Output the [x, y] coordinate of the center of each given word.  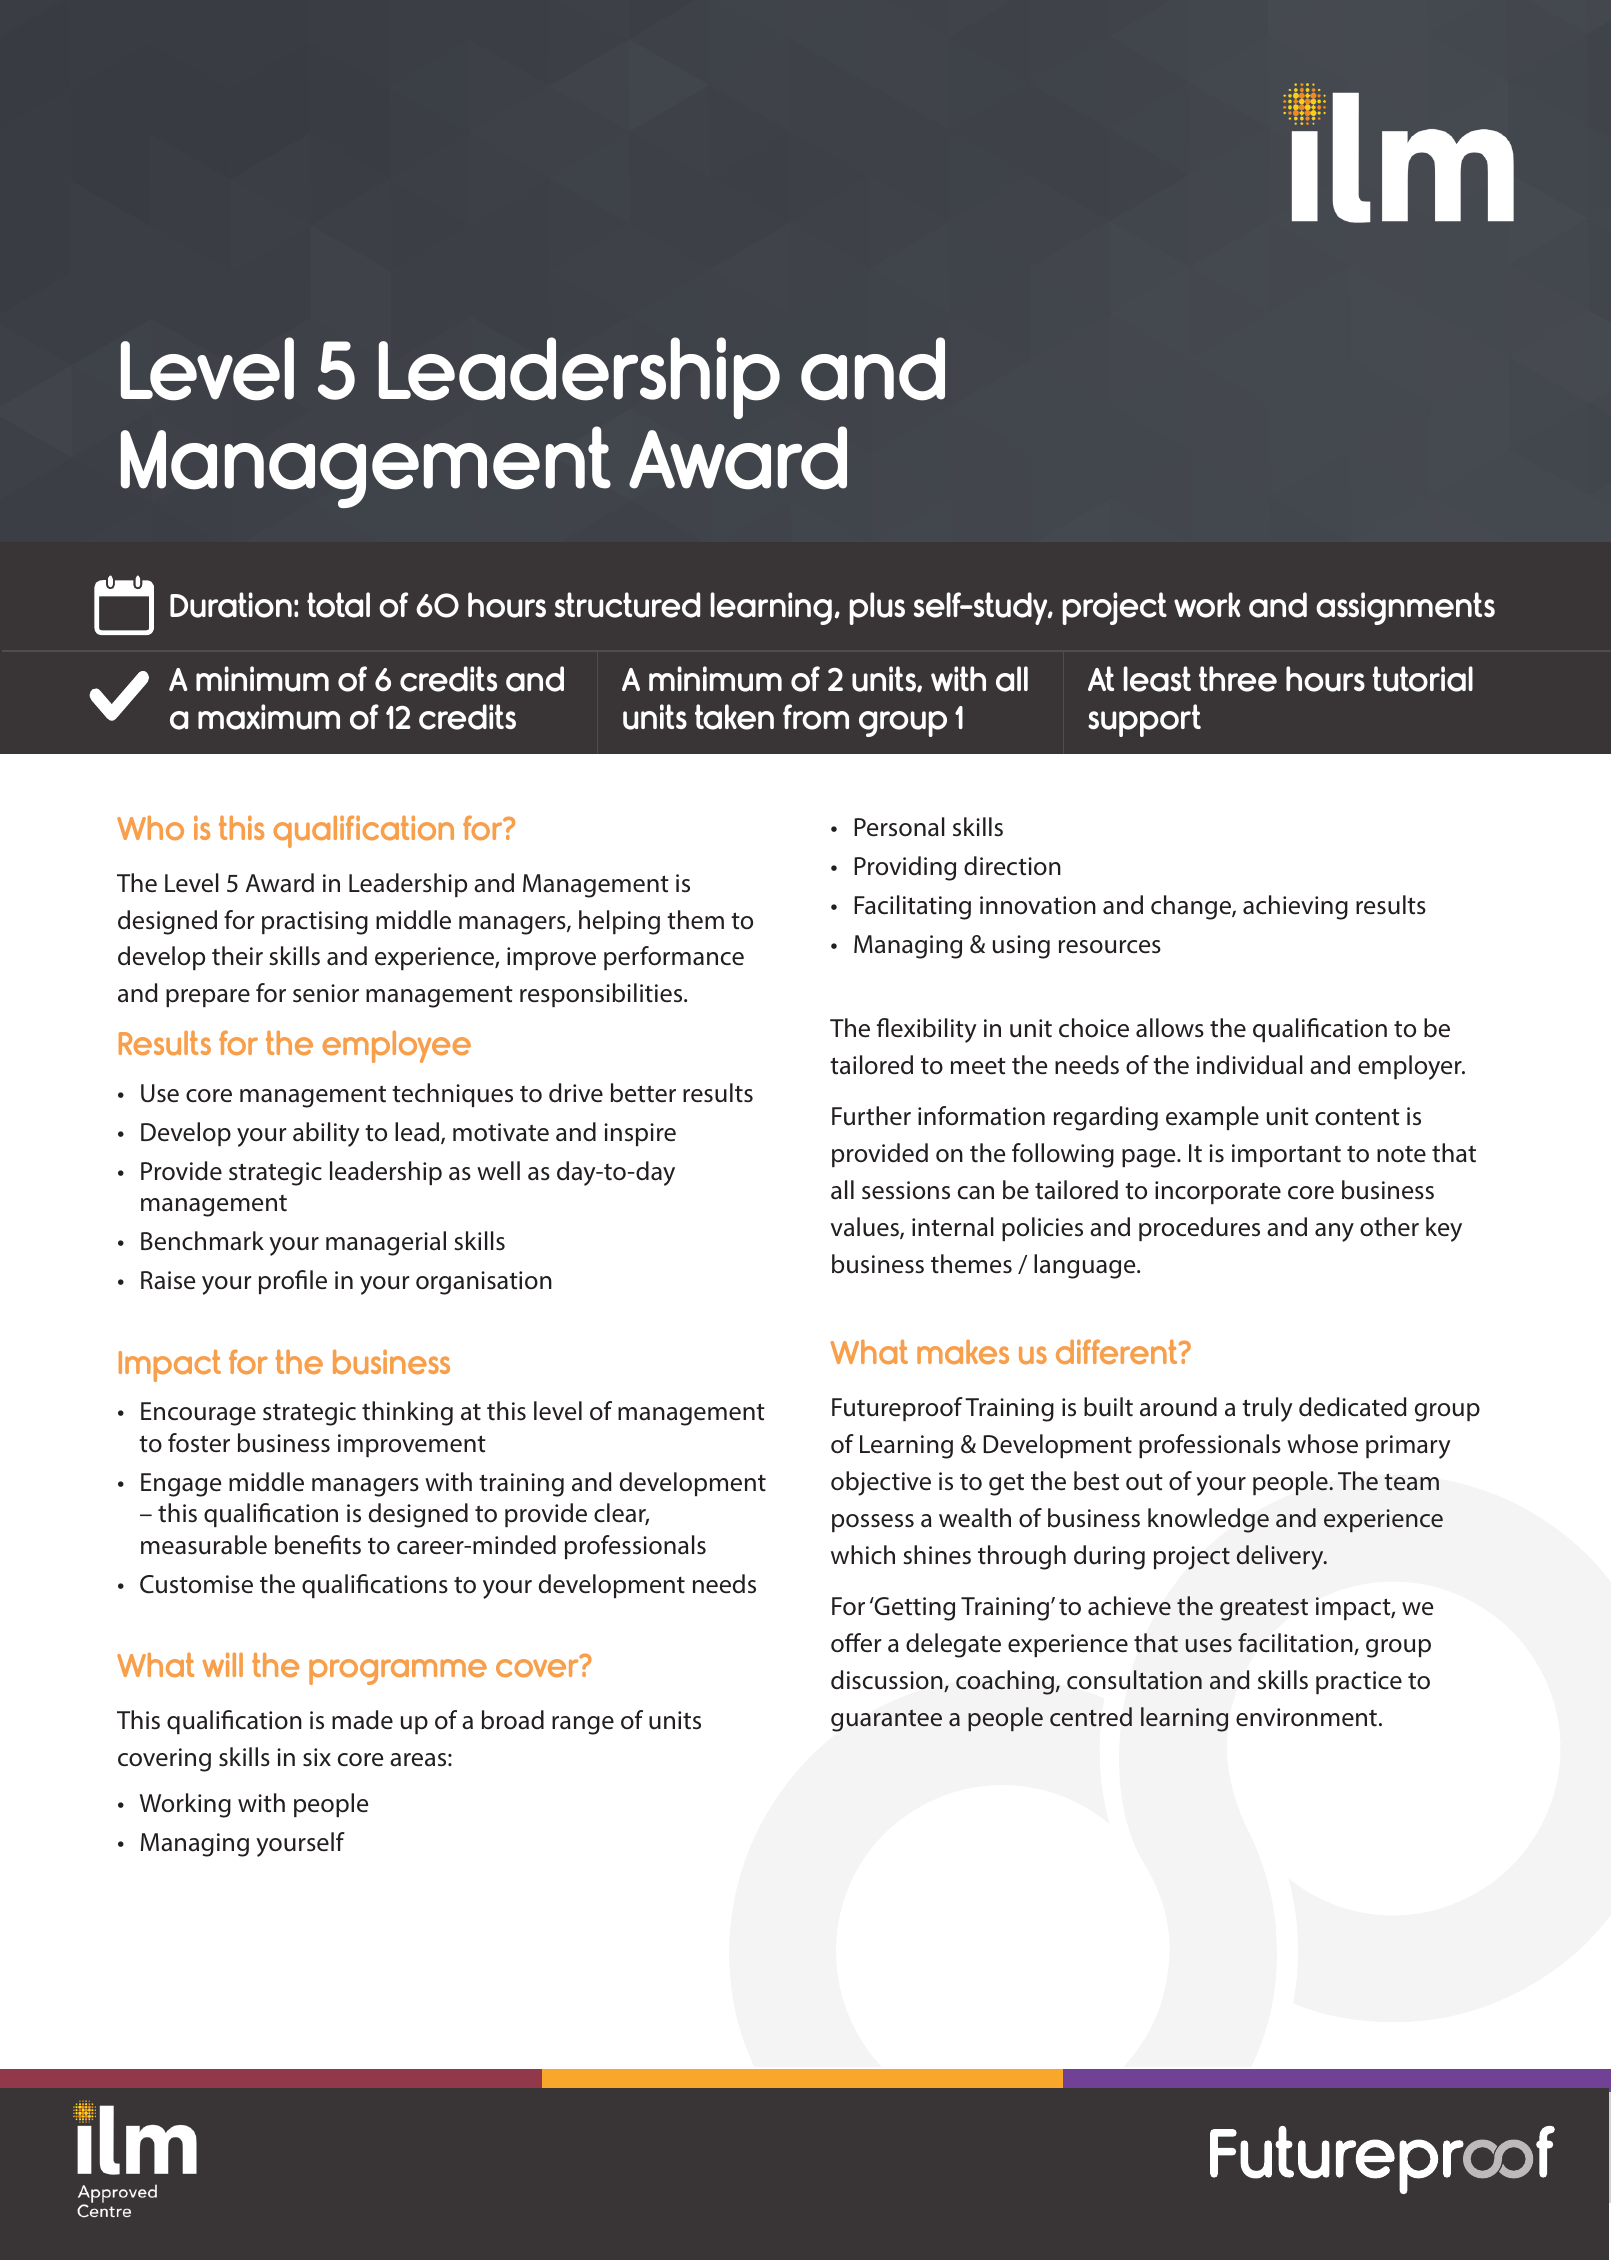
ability [326, 1134]
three [1238, 679]
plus [877, 608]
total [338, 605]
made [362, 1720]
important [1286, 1155]
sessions [906, 1190]
